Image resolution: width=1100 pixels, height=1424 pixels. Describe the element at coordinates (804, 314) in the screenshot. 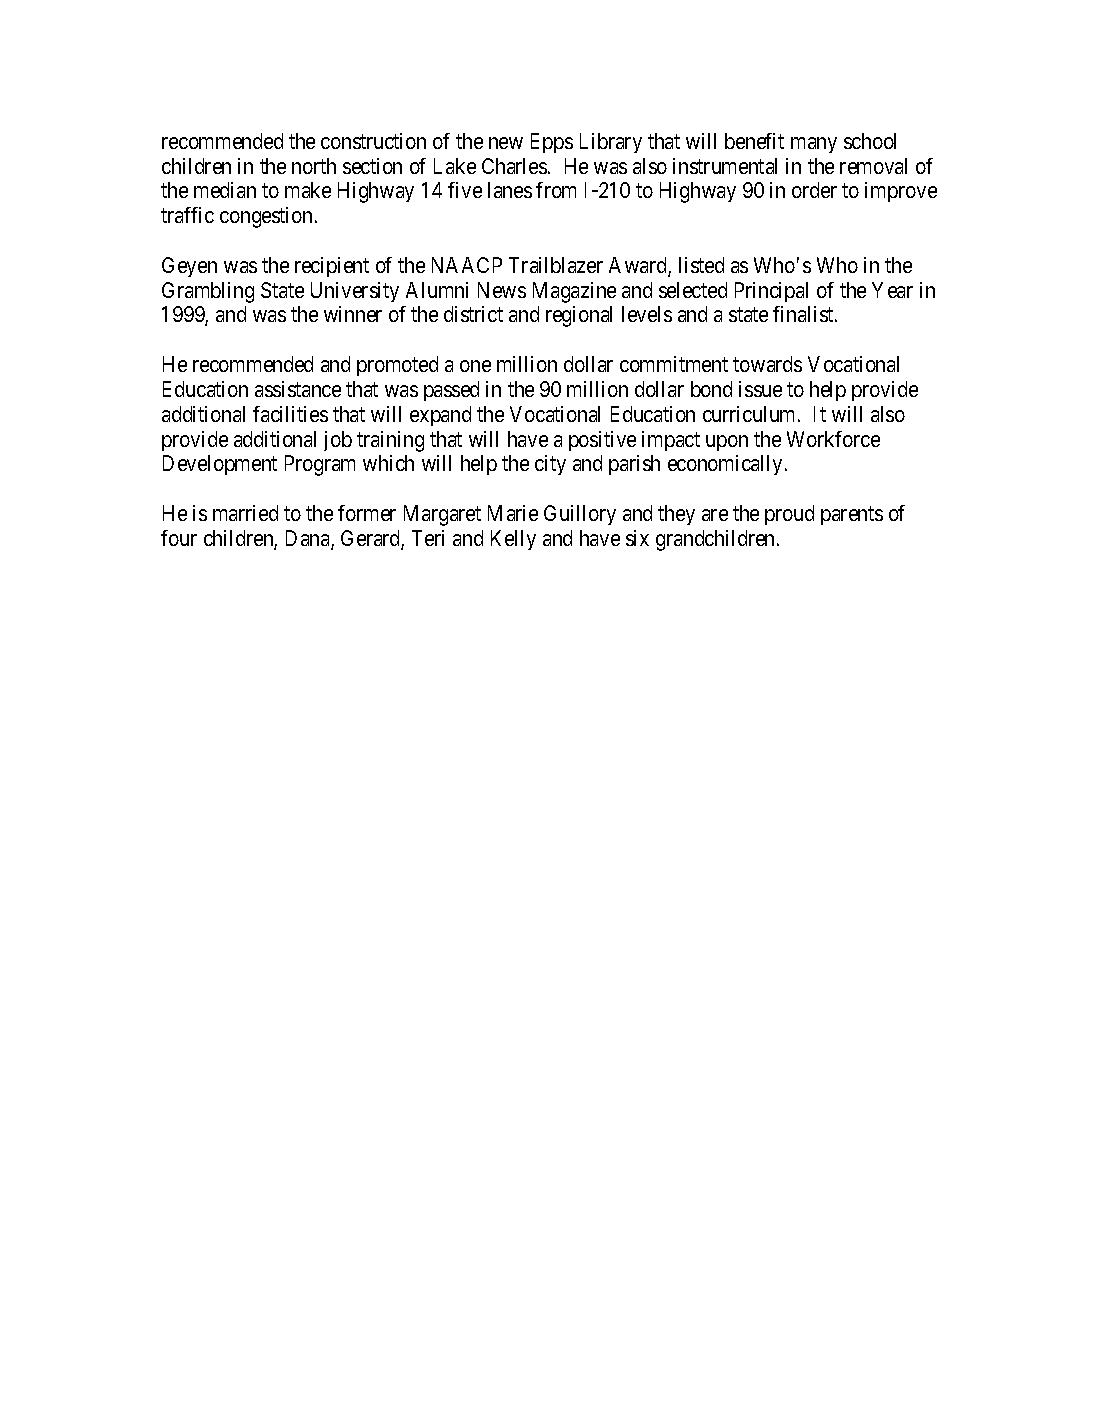

I see `finalist` at that location.
